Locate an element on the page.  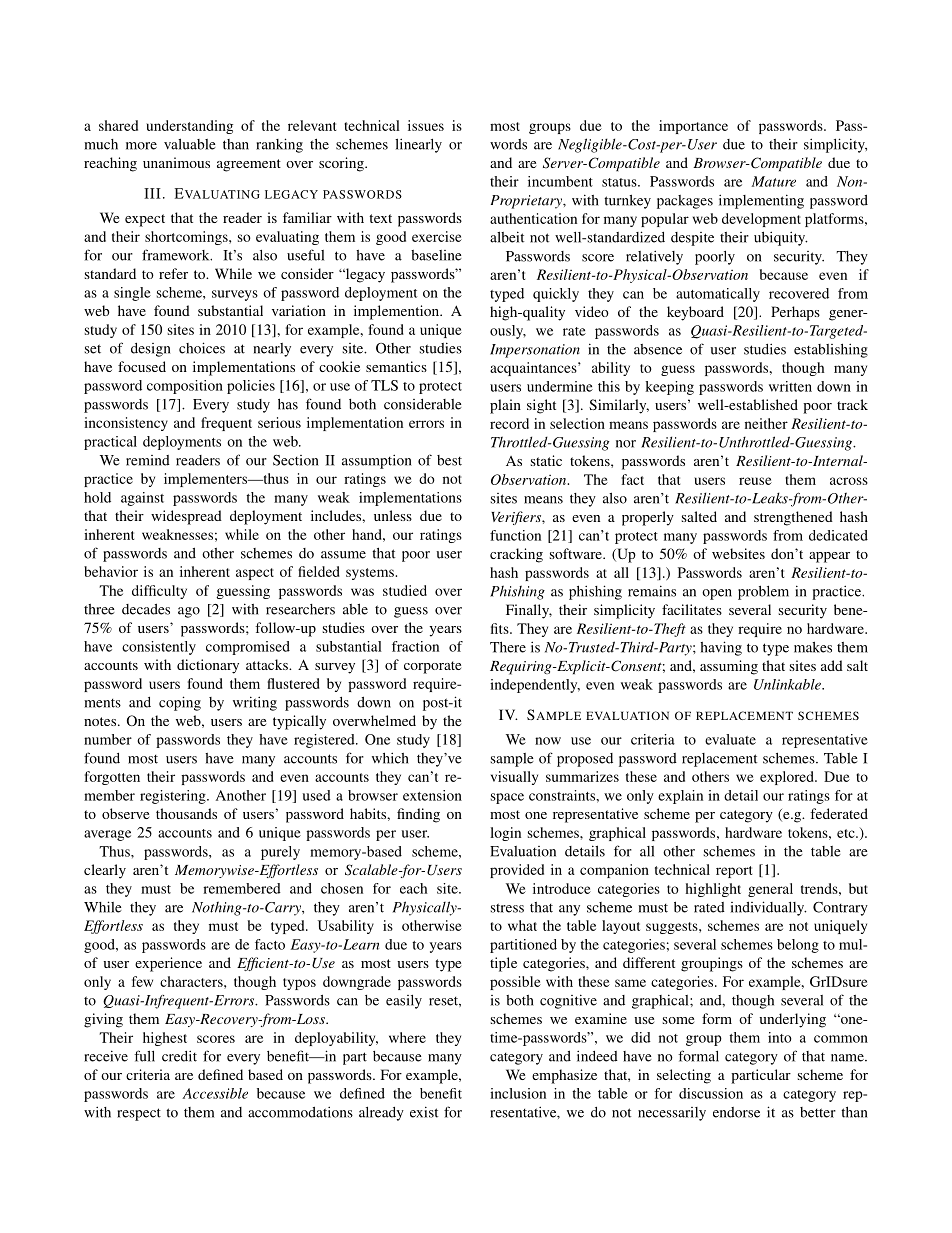
login is located at coordinates (505, 834).
